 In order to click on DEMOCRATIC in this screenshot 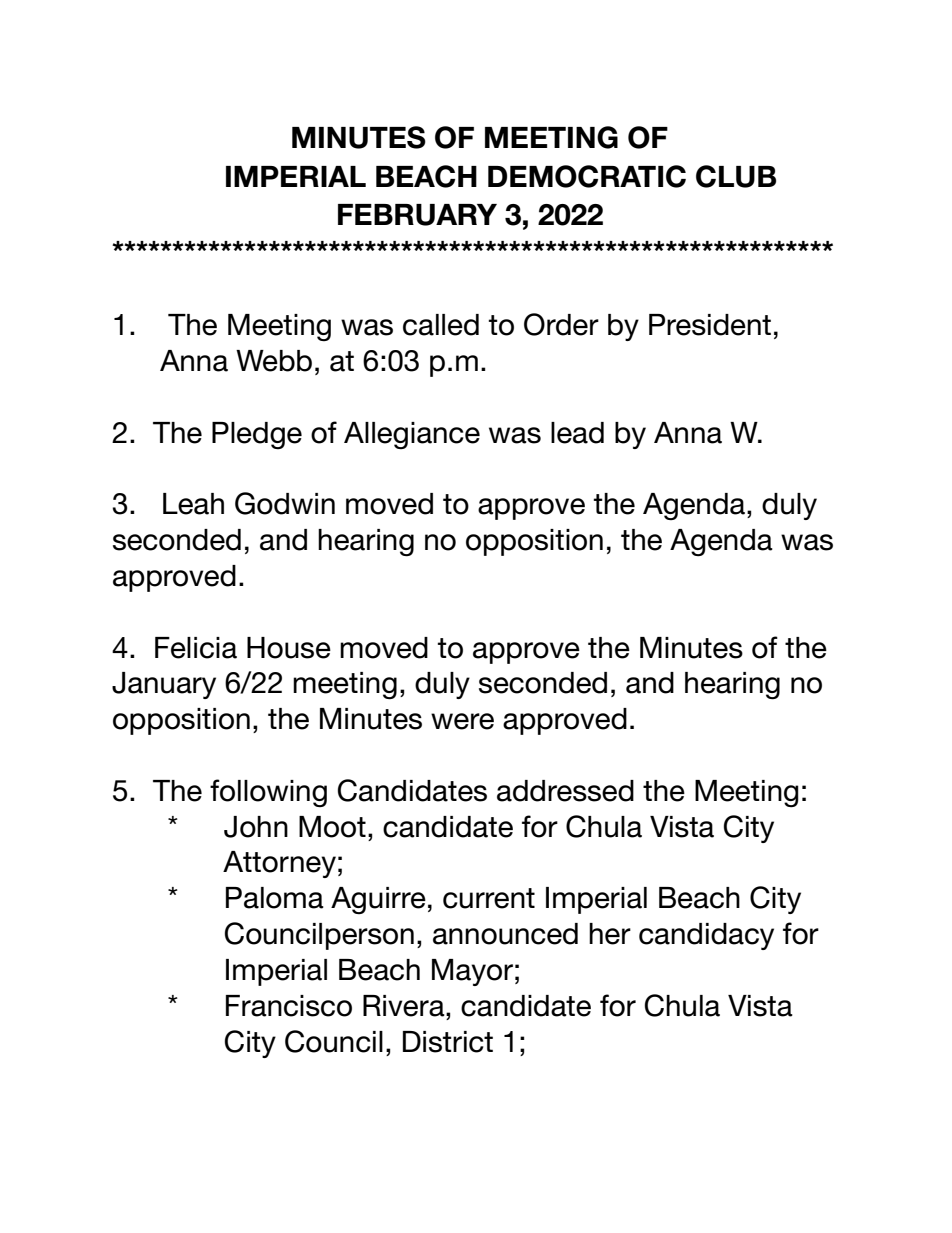, I will do `click(587, 176)`.
